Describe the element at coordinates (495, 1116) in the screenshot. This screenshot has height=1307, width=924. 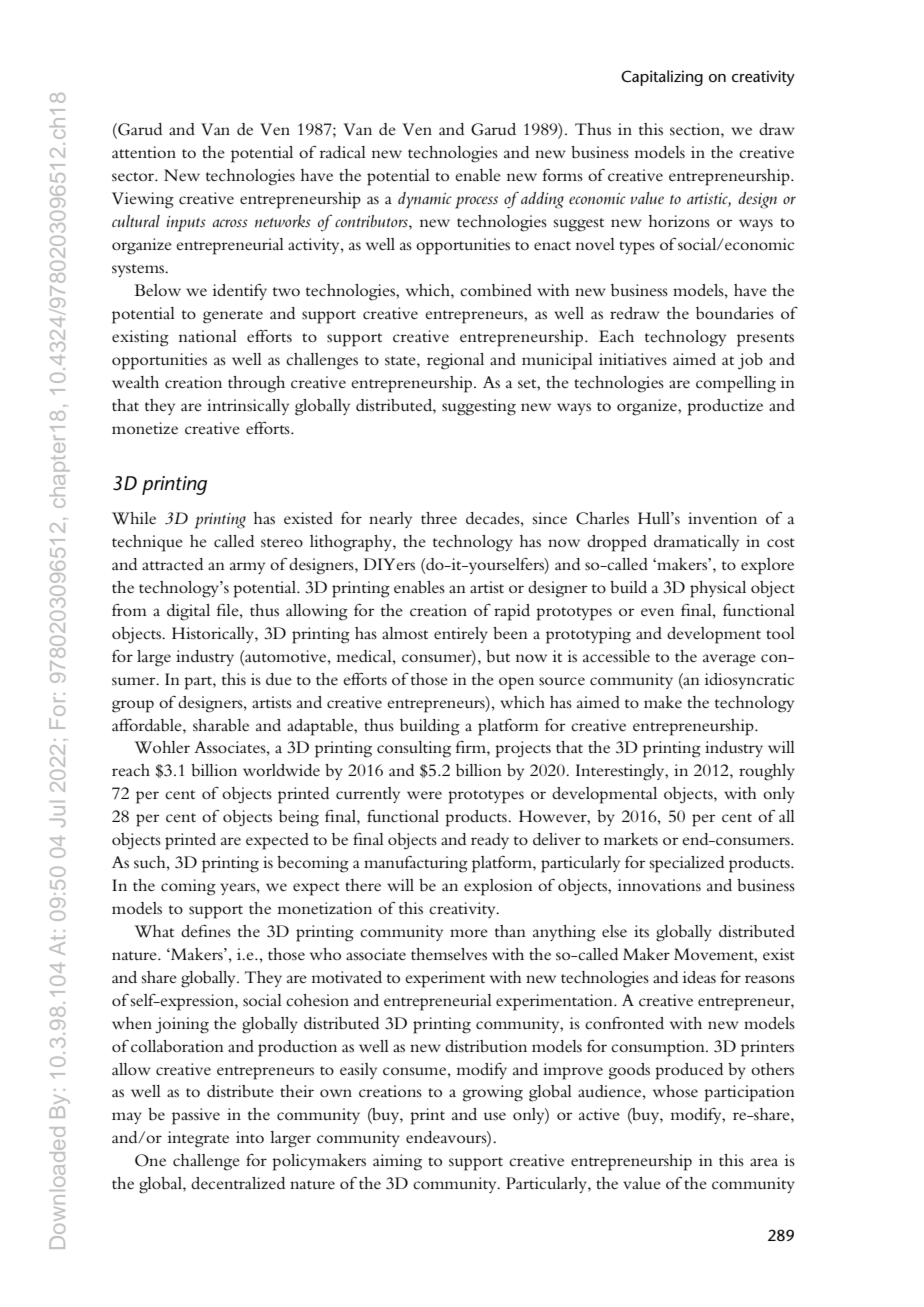
I see `use` at that location.
